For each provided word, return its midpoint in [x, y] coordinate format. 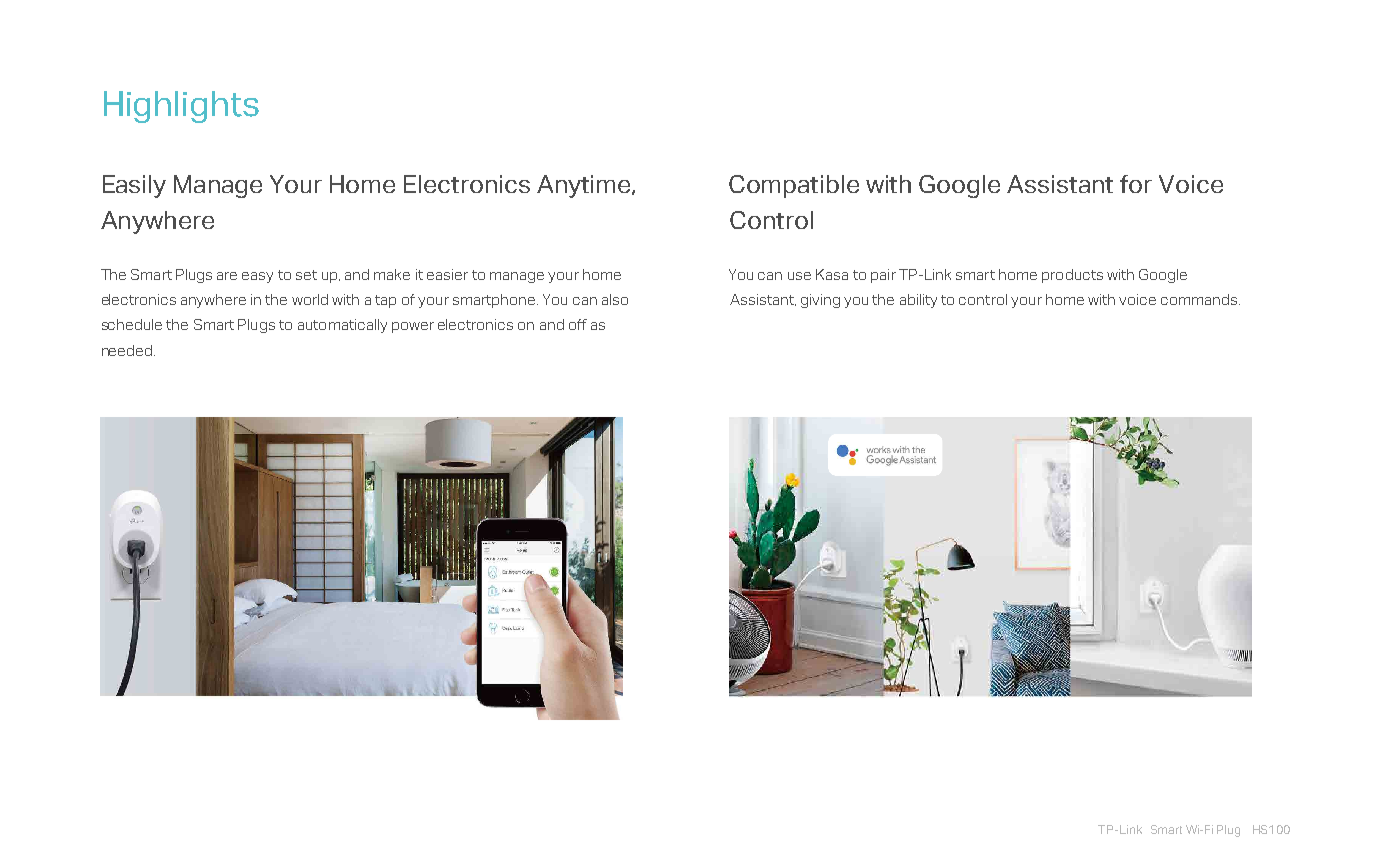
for [1136, 184]
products [1072, 276]
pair [883, 276]
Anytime [585, 186]
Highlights [181, 107]
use [799, 276]
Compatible [794, 186]
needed [127, 350]
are [227, 276]
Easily [134, 186]
